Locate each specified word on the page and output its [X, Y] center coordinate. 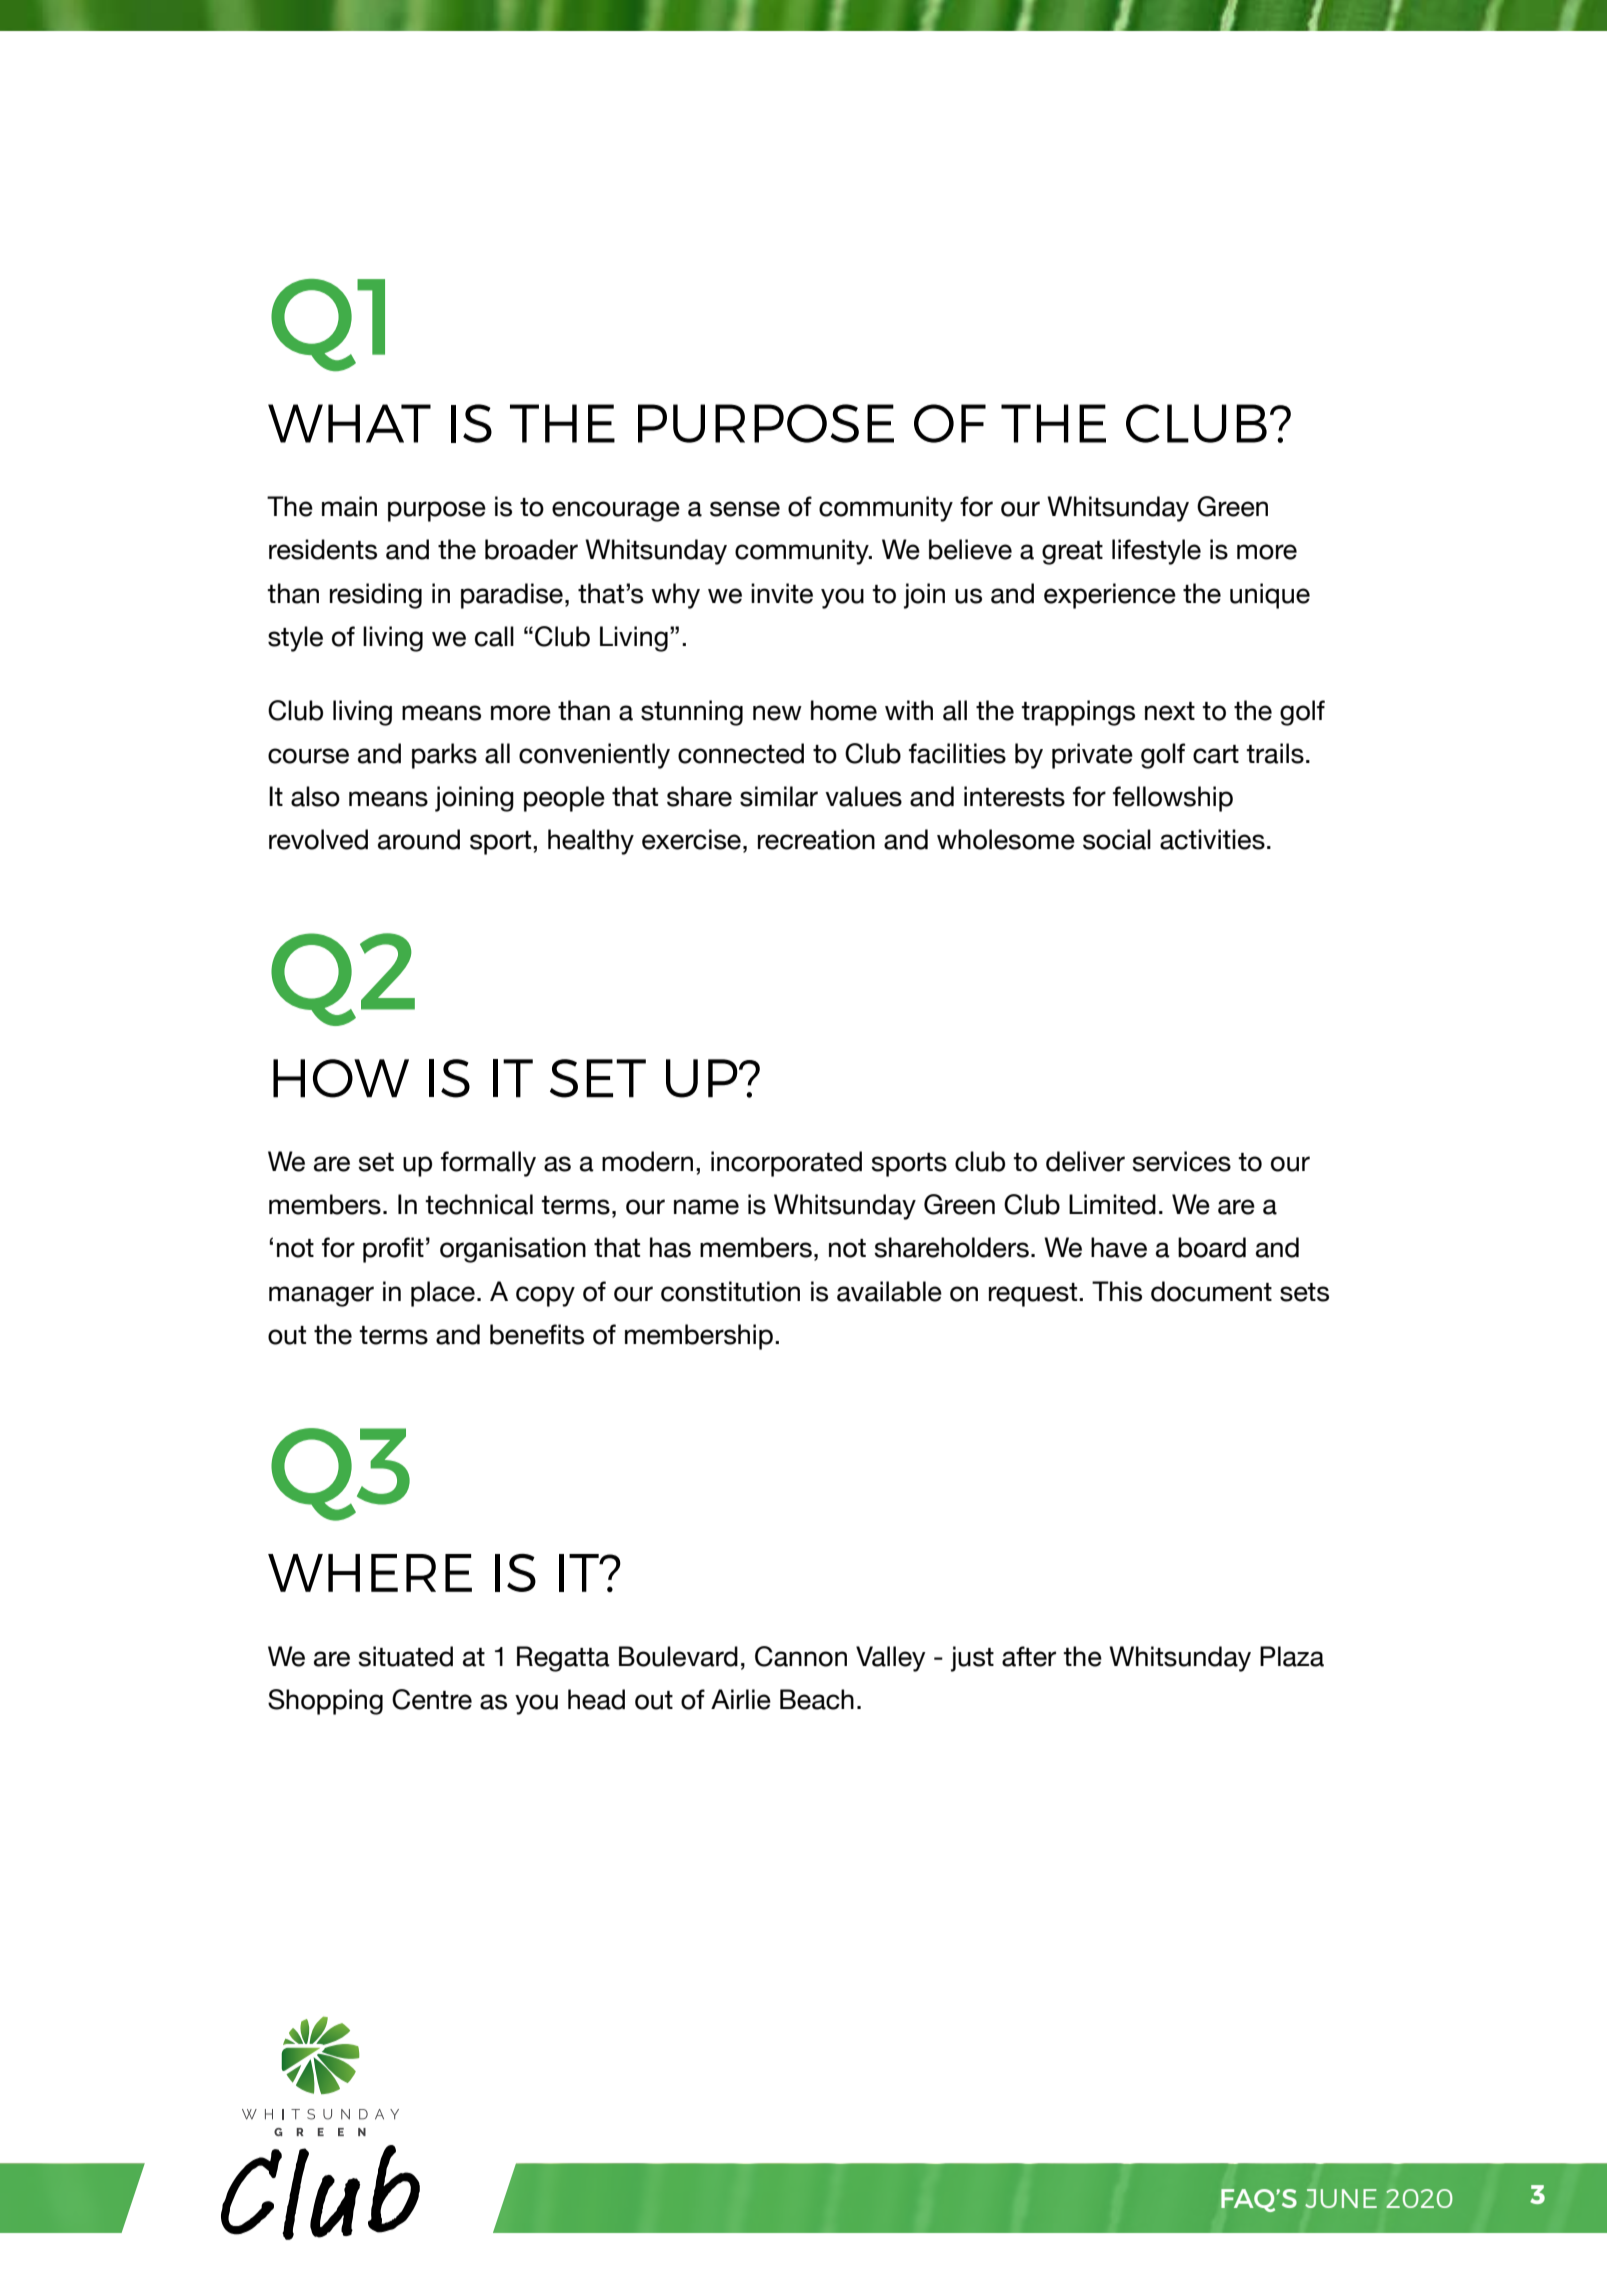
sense [745, 509]
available [889, 1291]
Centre [432, 1699]
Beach [817, 1699]
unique [1270, 596]
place [443, 1294]
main [349, 506]
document [1211, 1291]
